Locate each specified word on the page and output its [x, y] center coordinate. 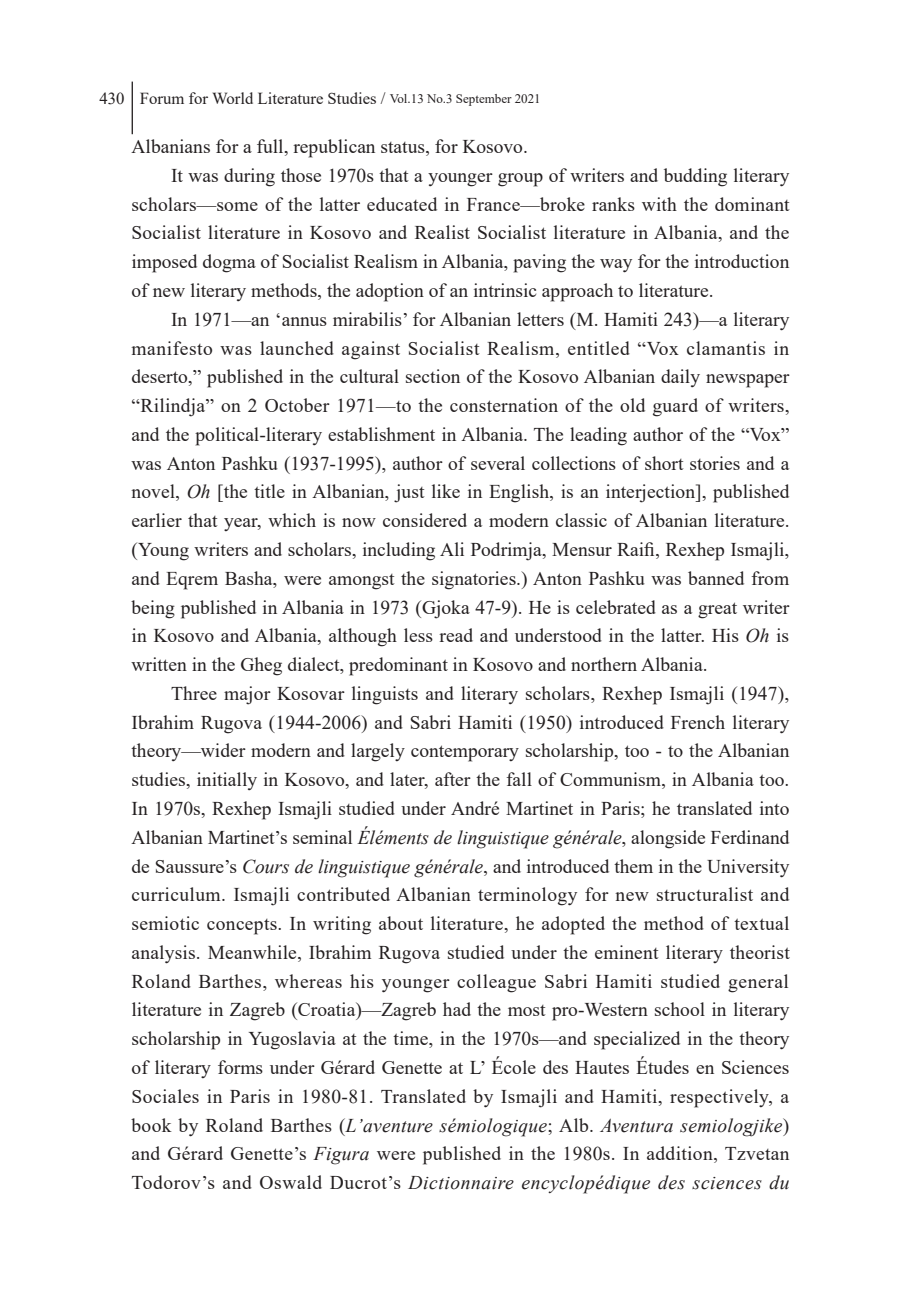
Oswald [291, 1182]
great [717, 610]
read [456, 635]
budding [695, 177]
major [247, 695]
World [233, 98]
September [484, 100]
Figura [341, 1156]
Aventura [636, 1126]
